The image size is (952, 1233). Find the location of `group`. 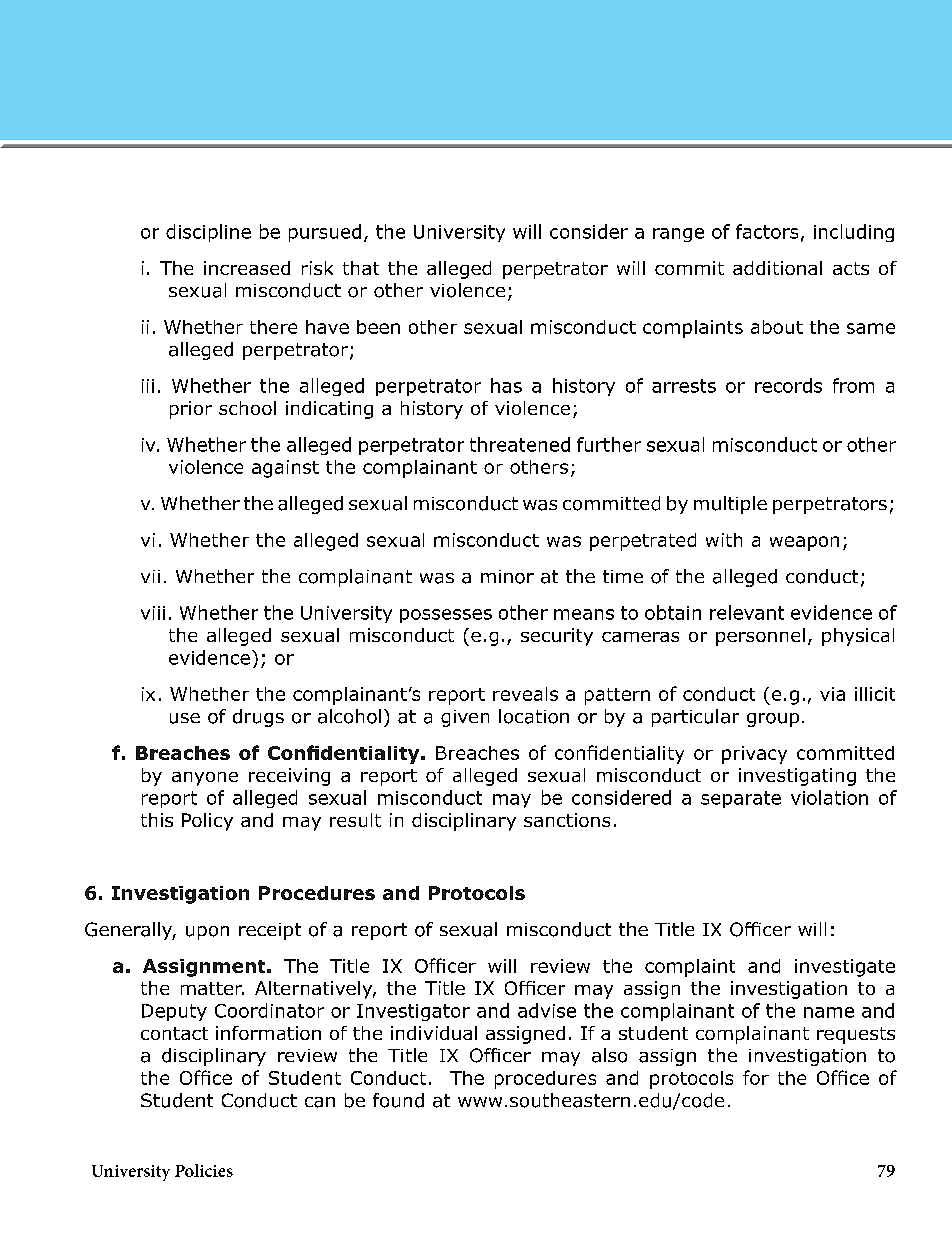

group is located at coordinates (773, 720).
